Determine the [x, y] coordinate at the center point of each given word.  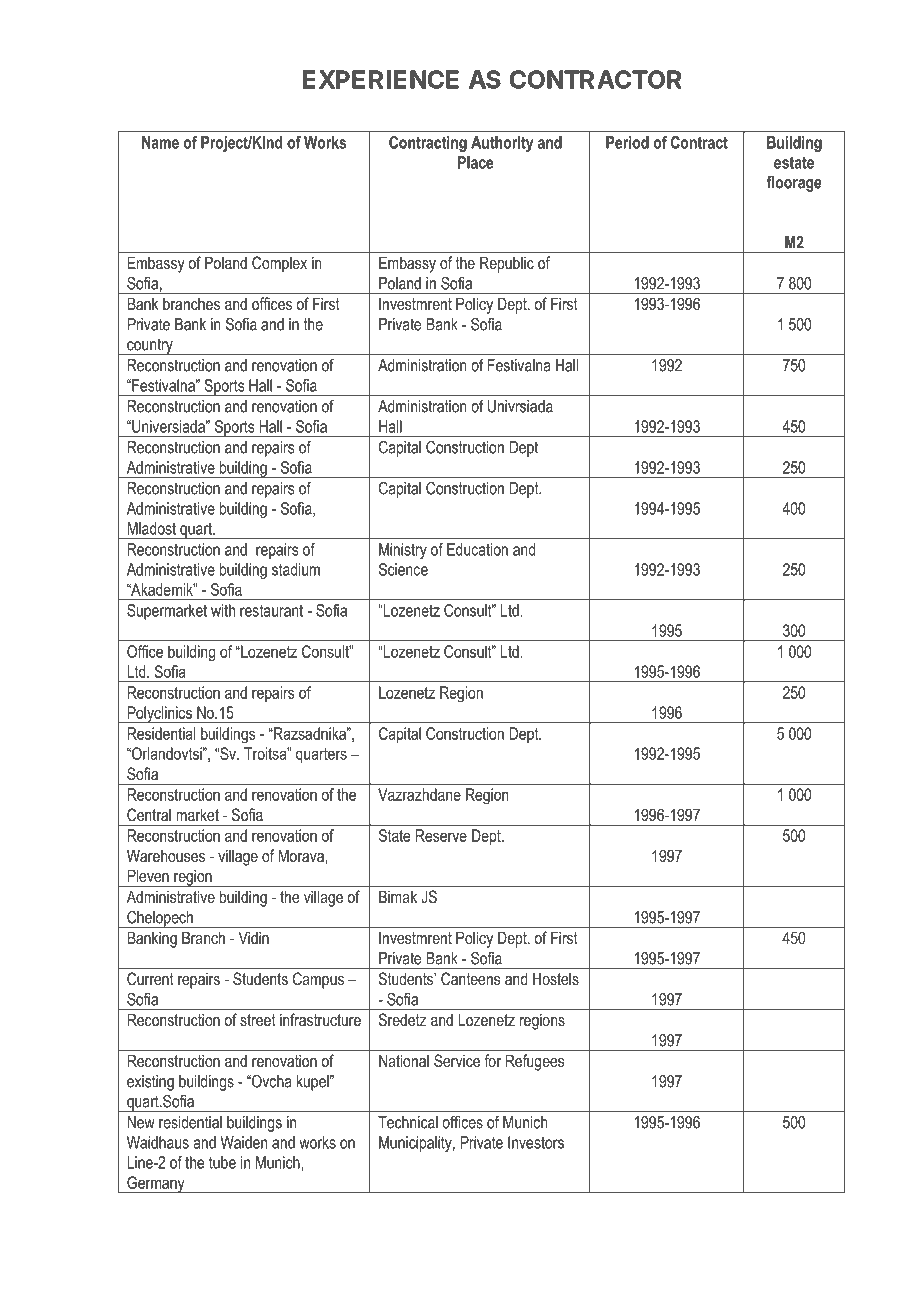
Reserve [441, 835]
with [223, 610]
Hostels [556, 978]
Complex [279, 264]
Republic [507, 264]
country [150, 346]
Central [149, 814]
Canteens [470, 978]
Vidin [253, 937]
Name [160, 142]
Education [477, 549]
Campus [318, 980]
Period [627, 142]
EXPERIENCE [381, 79]
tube [222, 1162]
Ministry [403, 551]
